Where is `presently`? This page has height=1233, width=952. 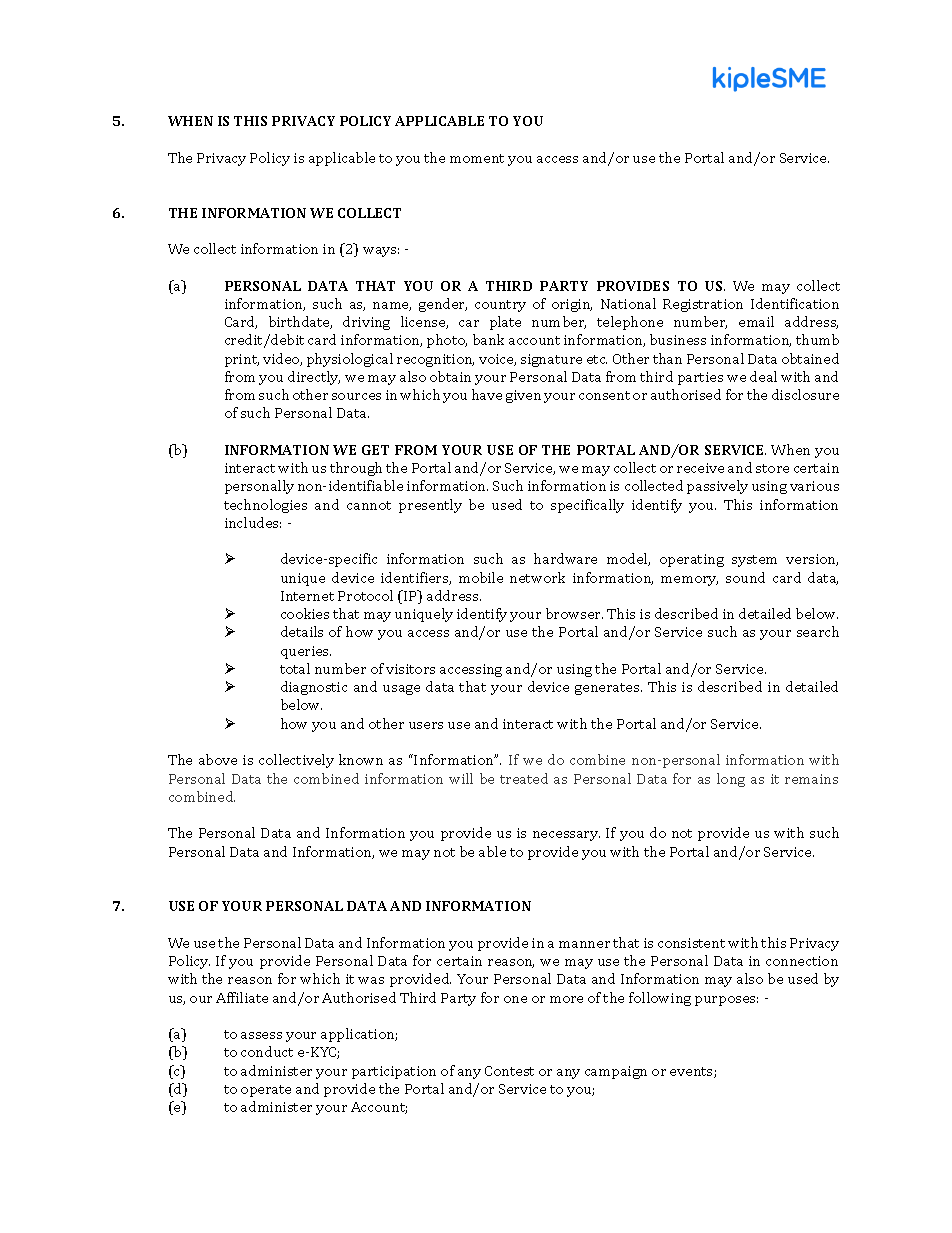 presently is located at coordinates (430, 506).
